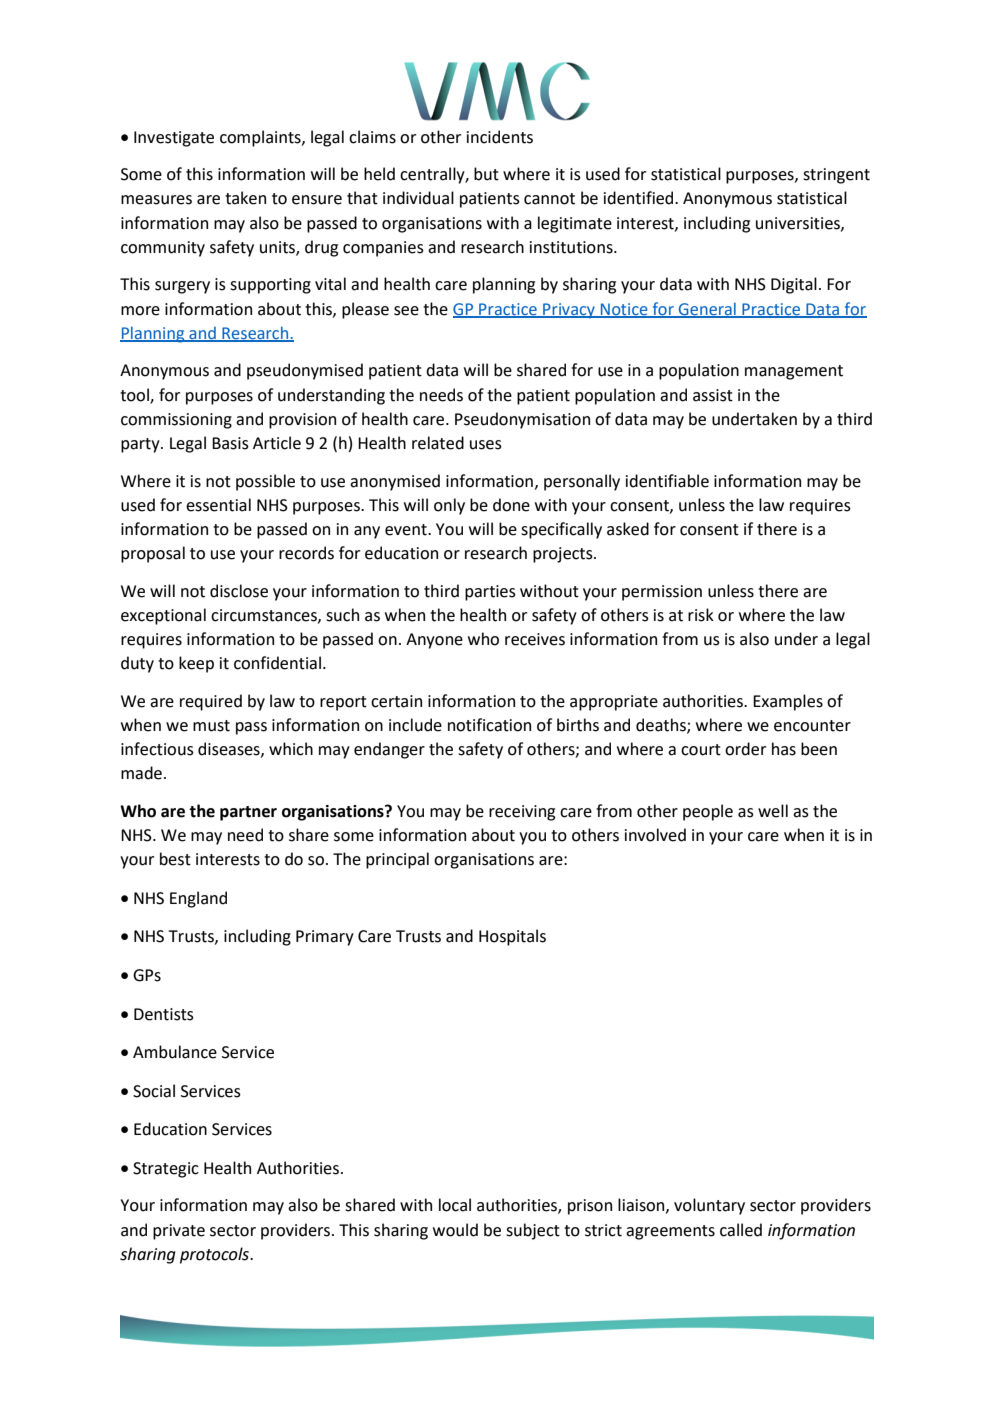 The height and width of the screenshot is (1406, 995). What do you see at coordinates (489, 725) in the screenshot?
I see `notification` at bounding box center [489, 725].
